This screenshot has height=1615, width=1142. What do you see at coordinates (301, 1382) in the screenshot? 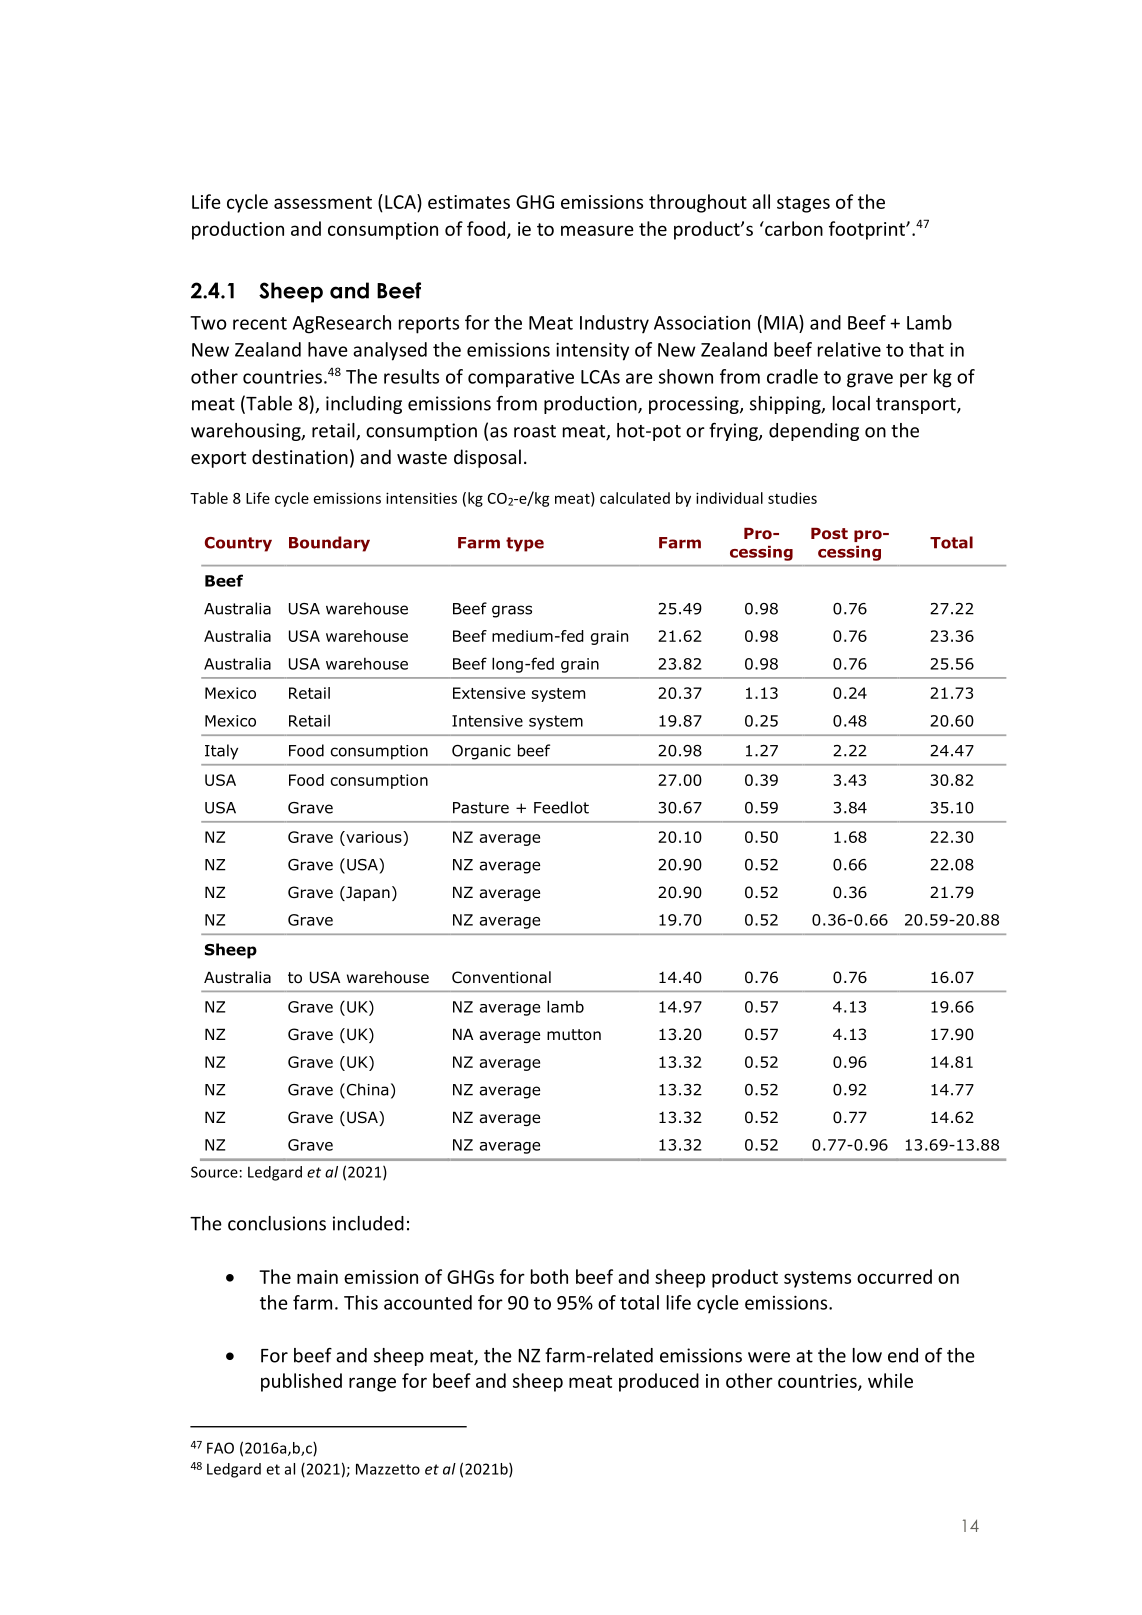
I see `published` at bounding box center [301, 1382].
